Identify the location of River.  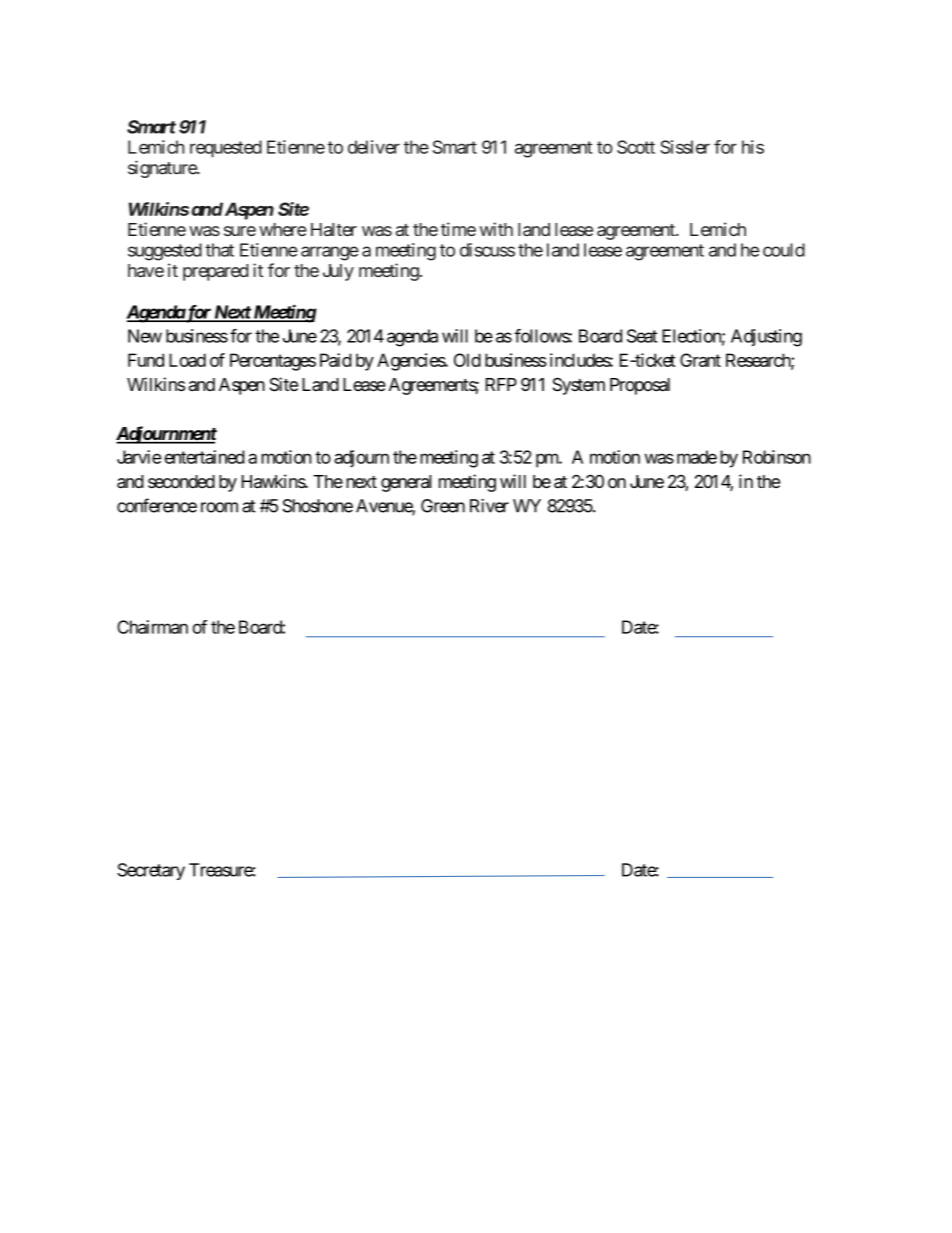
(489, 506).
